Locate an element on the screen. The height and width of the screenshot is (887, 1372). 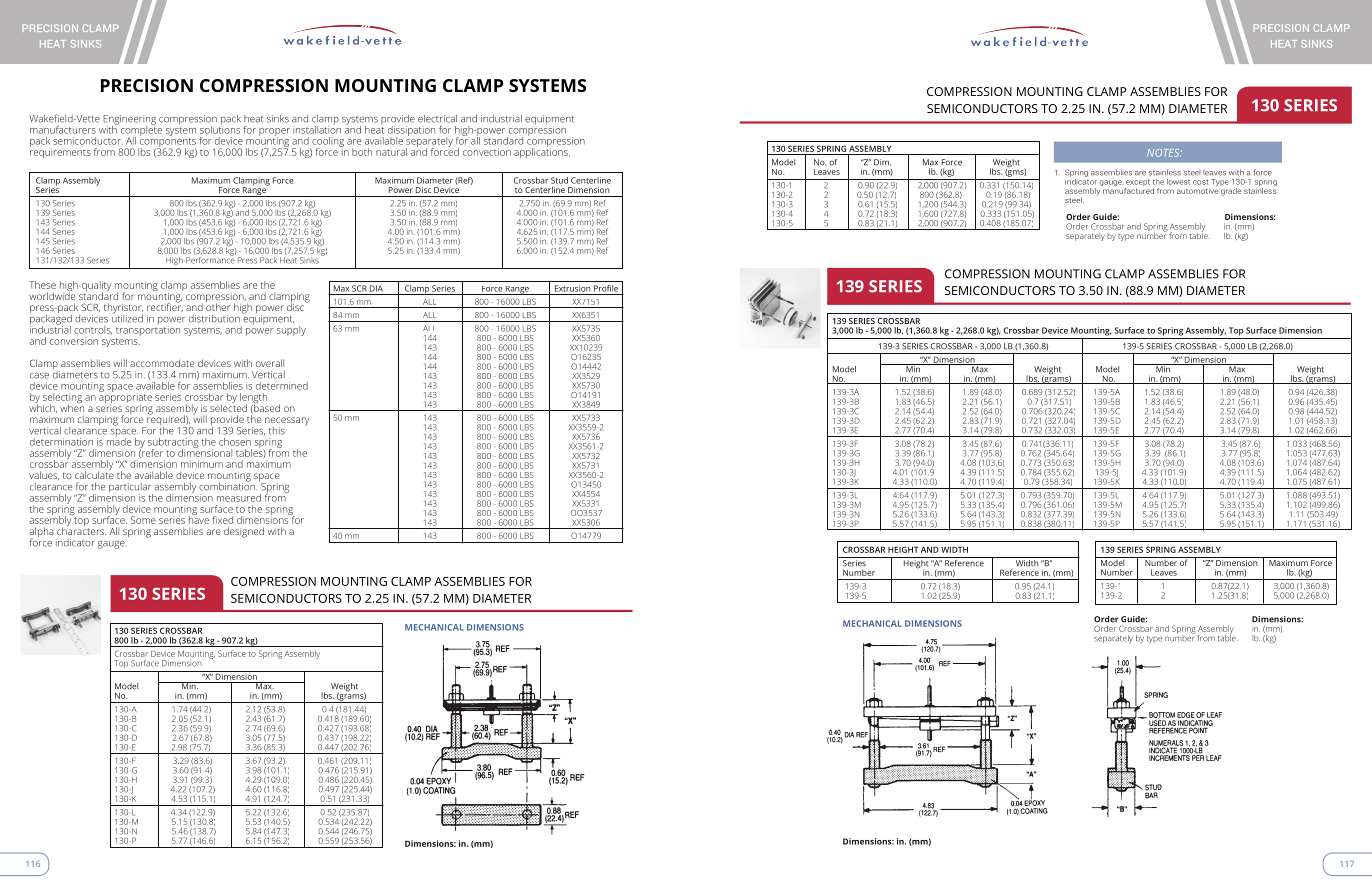
applications is located at coordinates (542, 152).
